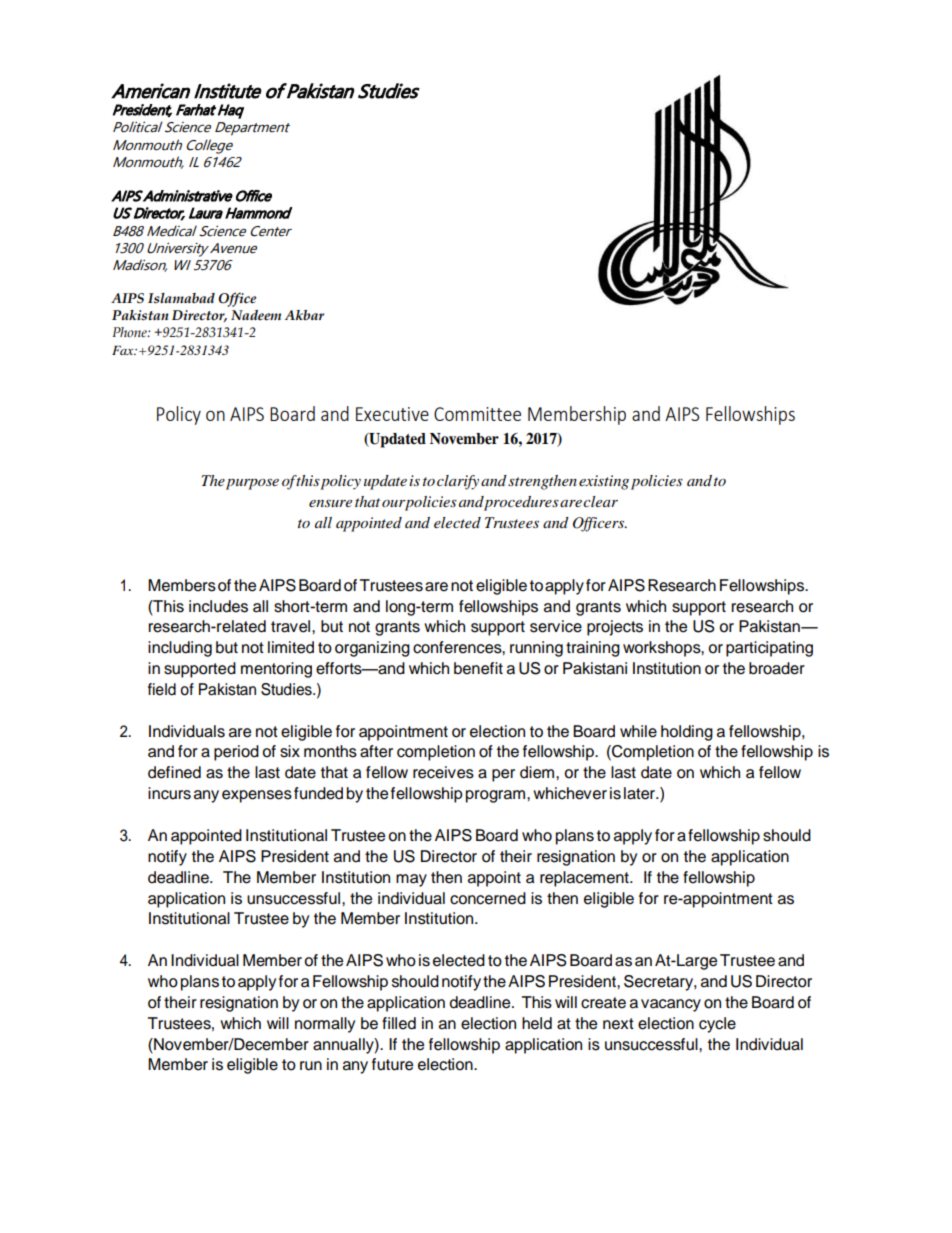 This screenshot has height=1233, width=952. Describe the element at coordinates (687, 733) in the screenshot. I see `holding` at that location.
